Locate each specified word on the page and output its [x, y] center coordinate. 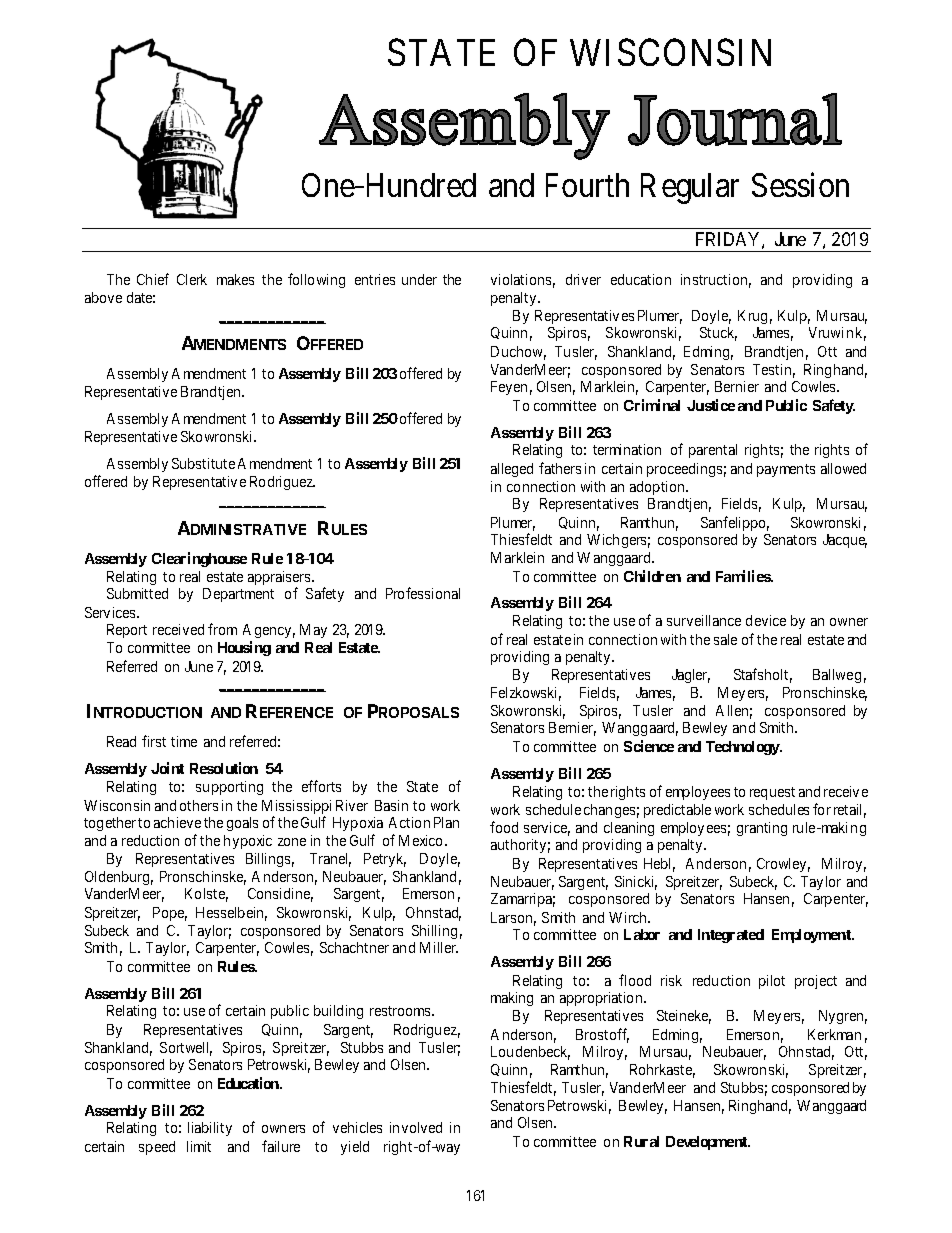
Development [708, 1143]
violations [521, 279]
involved [416, 1127]
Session [800, 185]
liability [210, 1129]
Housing [244, 648]
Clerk [192, 279]
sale [725, 639]
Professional [423, 593]
